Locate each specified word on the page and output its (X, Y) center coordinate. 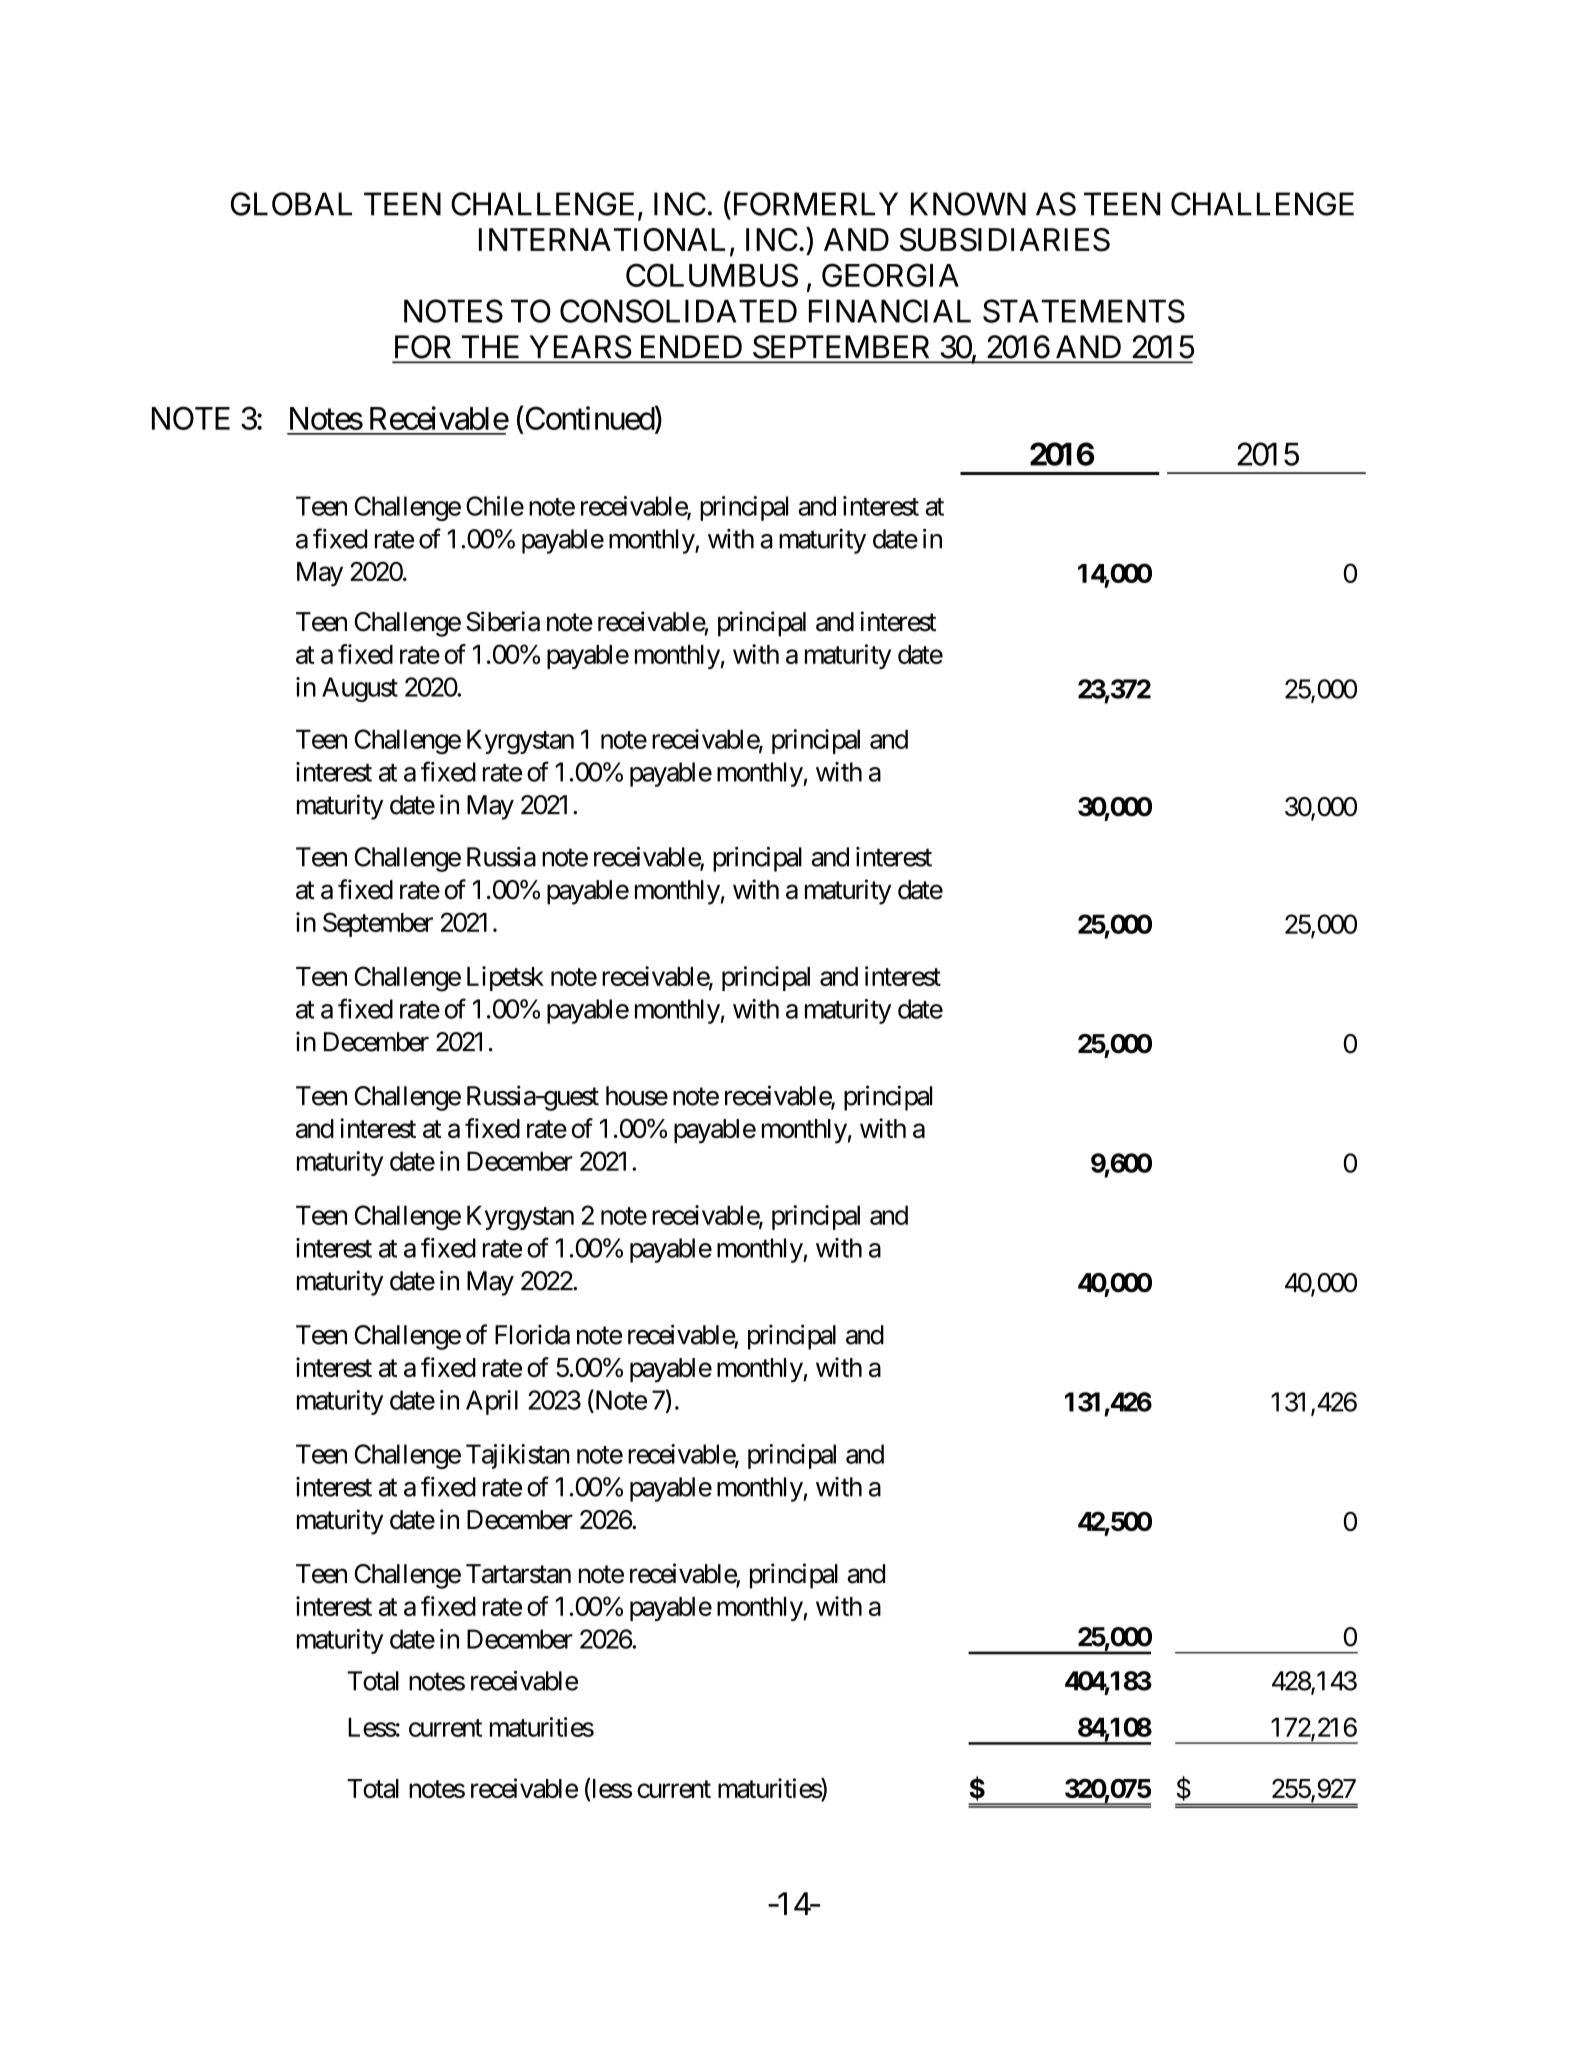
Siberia (503, 621)
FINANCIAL (890, 311)
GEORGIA (890, 275)
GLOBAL (291, 204)
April (492, 1402)
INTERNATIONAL (602, 239)
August (360, 689)
